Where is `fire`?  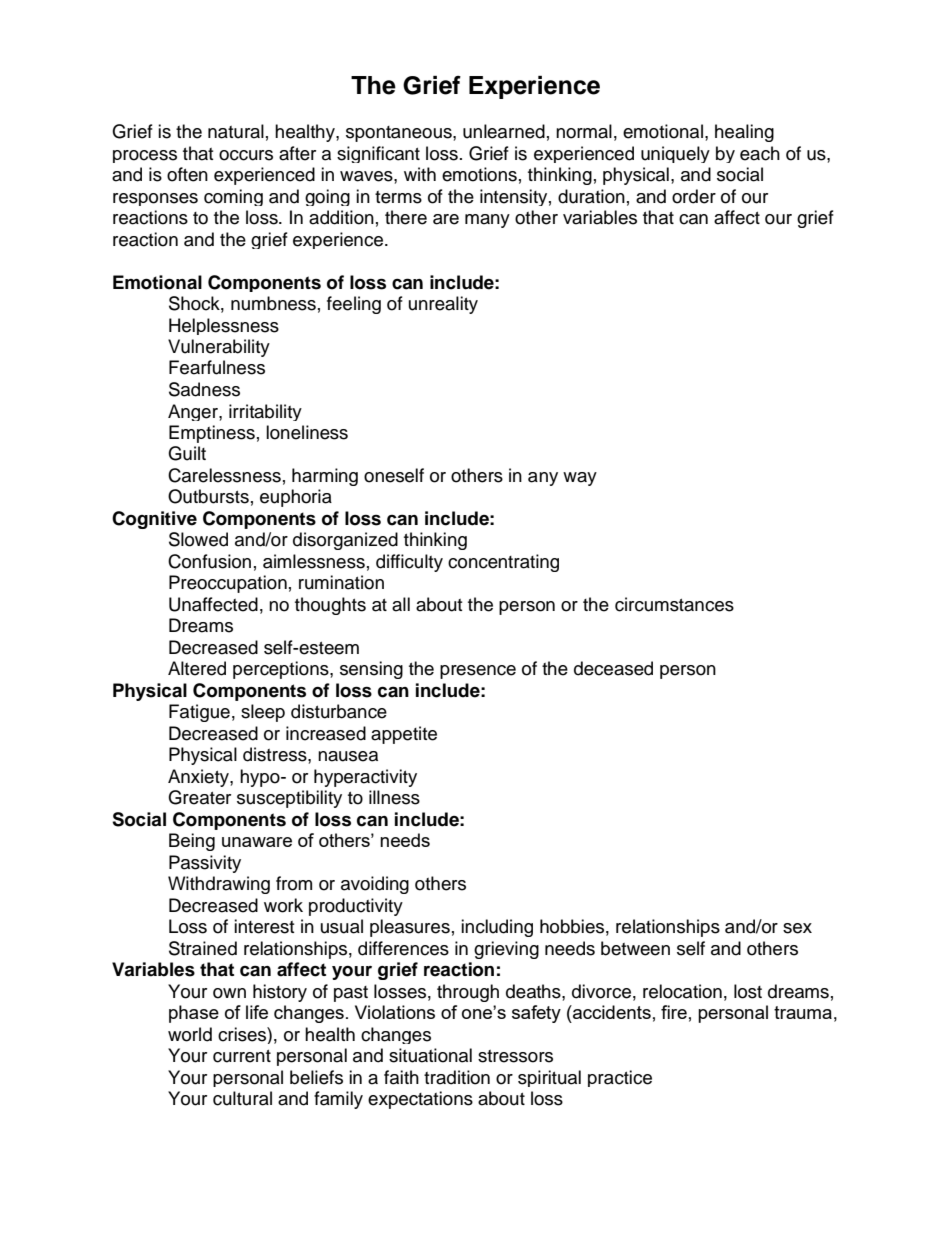
fire is located at coordinates (674, 1012).
